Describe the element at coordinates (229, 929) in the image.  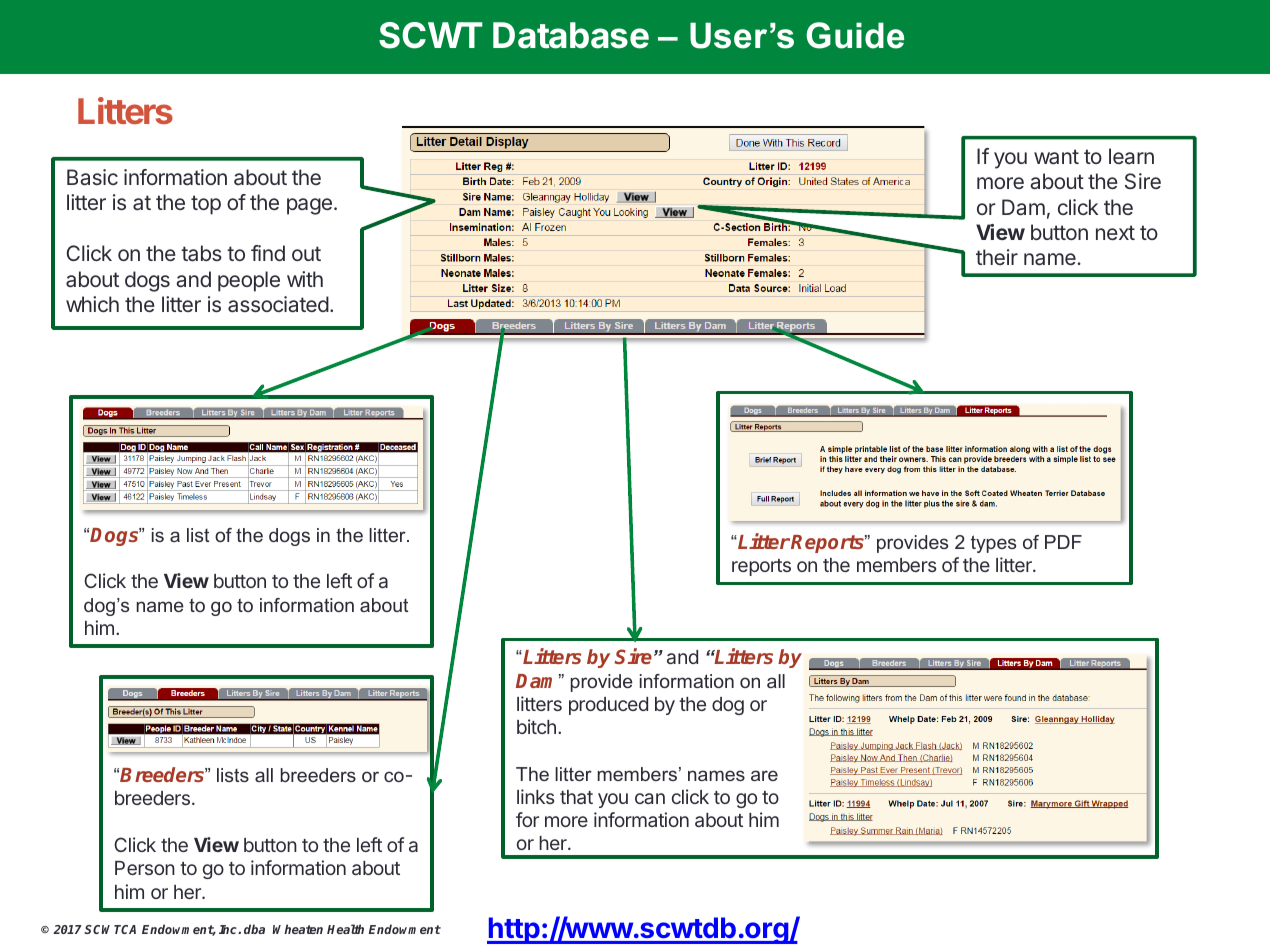
I see `Inc` at that location.
